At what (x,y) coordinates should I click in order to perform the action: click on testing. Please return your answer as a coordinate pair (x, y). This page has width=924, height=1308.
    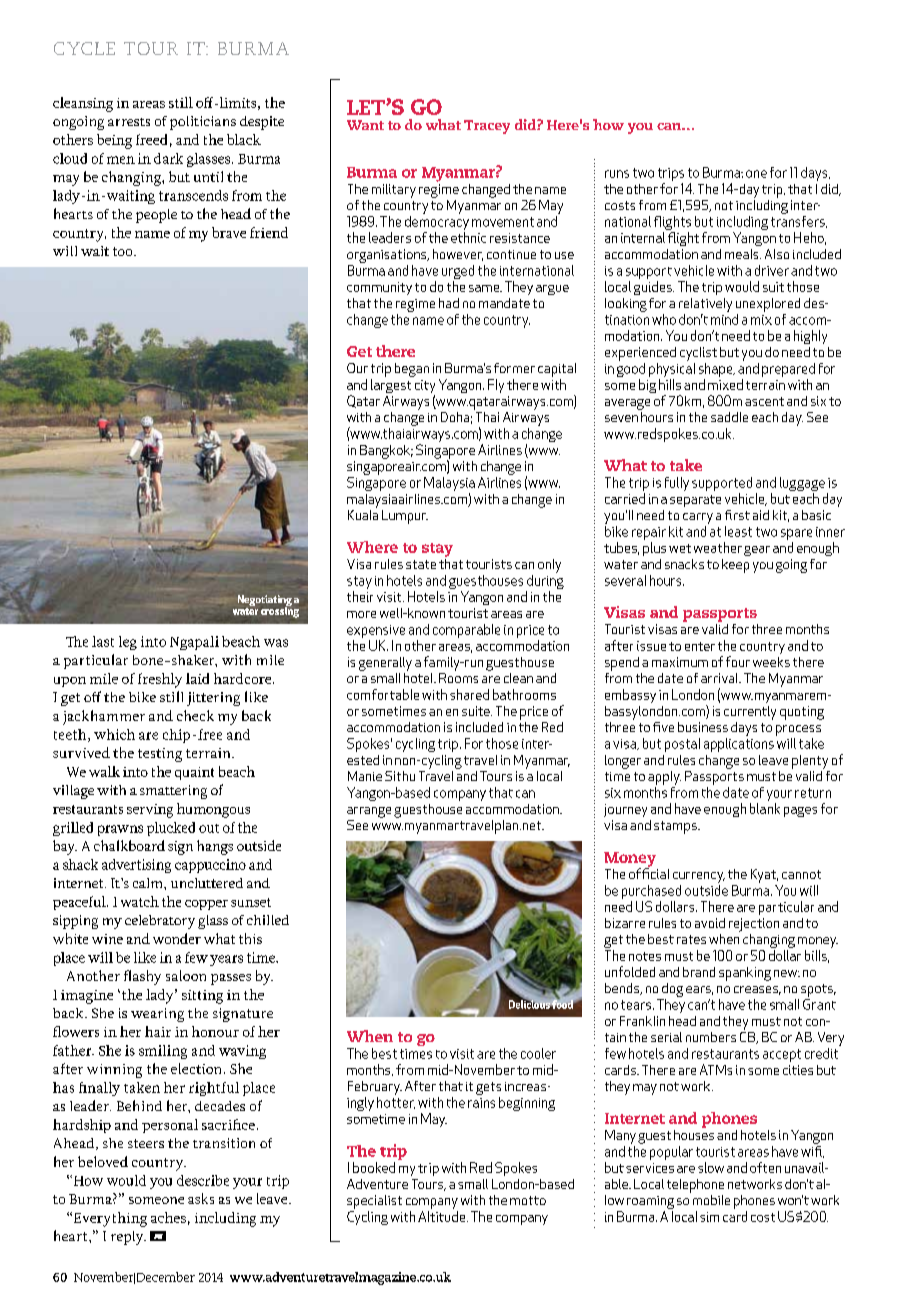
    Looking at the image, I should click on (160, 755).
